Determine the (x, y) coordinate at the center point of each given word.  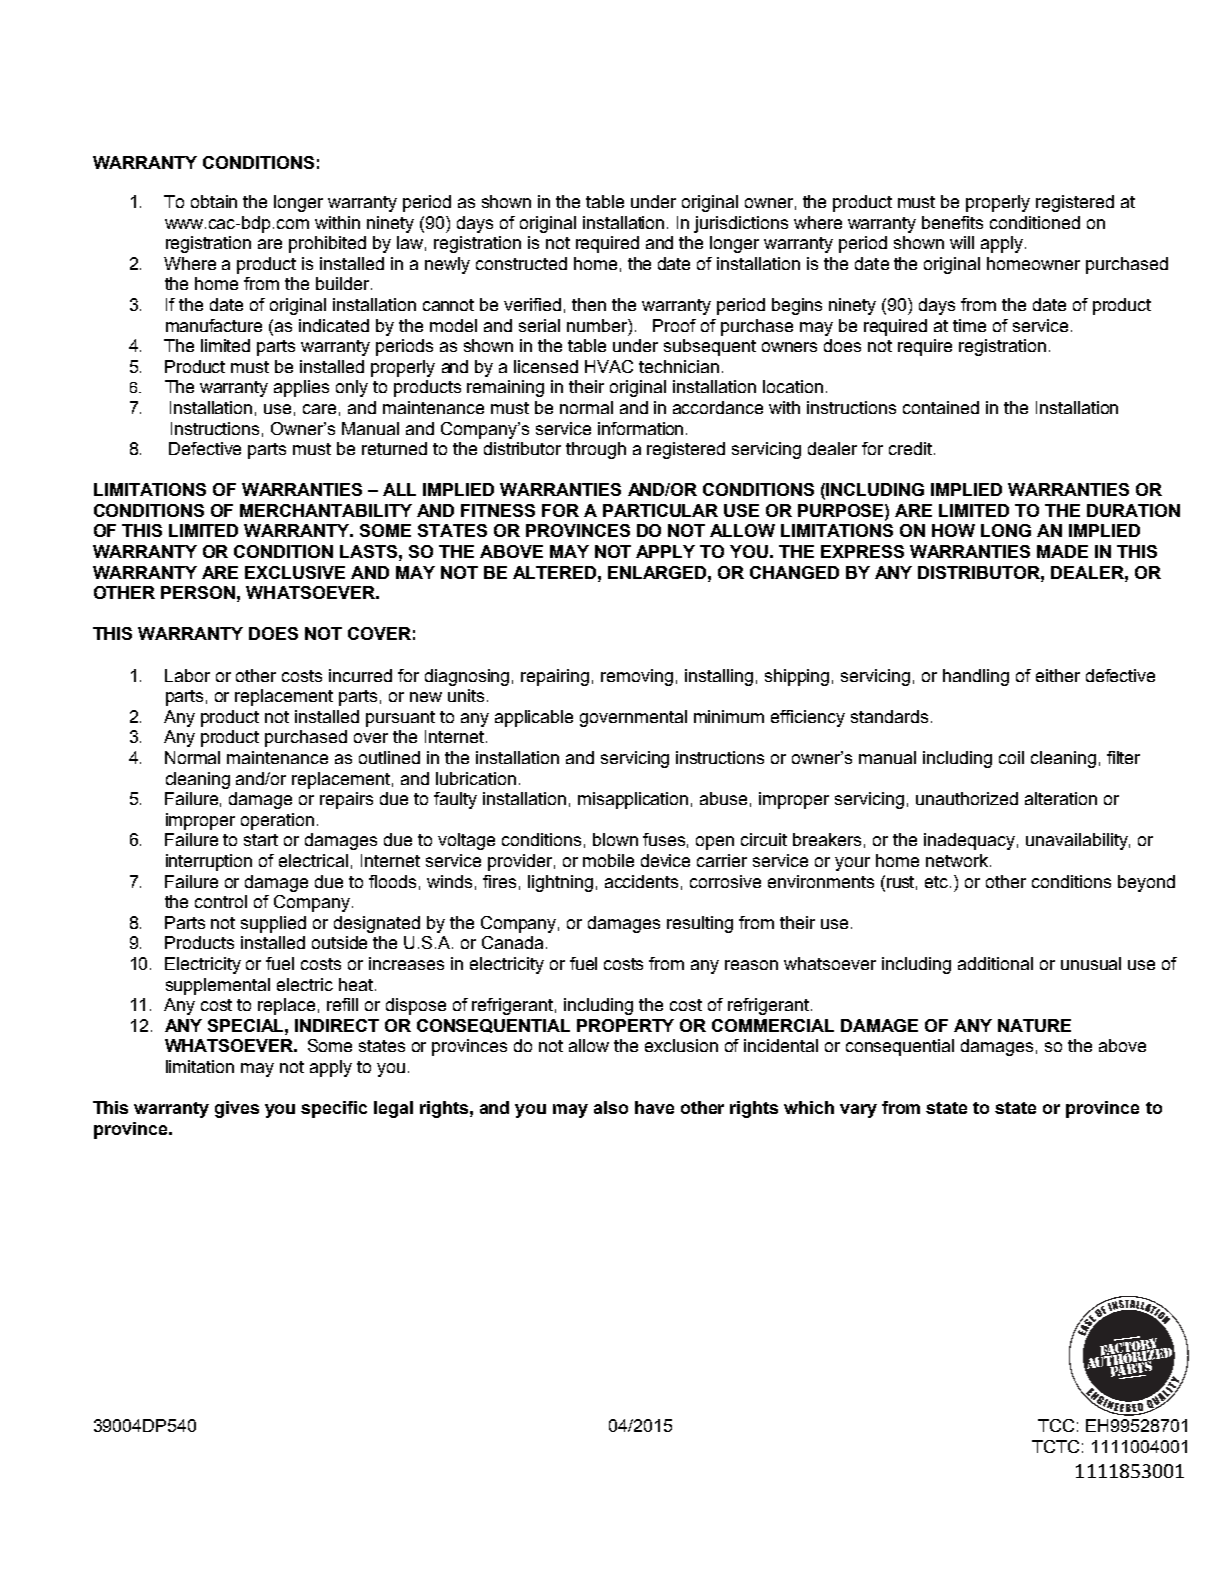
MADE (1062, 551)
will (962, 242)
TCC (1056, 1425)
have (654, 1107)
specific (334, 1109)
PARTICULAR (660, 510)
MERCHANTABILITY (326, 510)
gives (237, 1109)
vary (858, 1111)
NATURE (1034, 1025)
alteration (1061, 798)
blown (615, 839)
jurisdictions (741, 224)
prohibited (327, 244)
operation (277, 821)
